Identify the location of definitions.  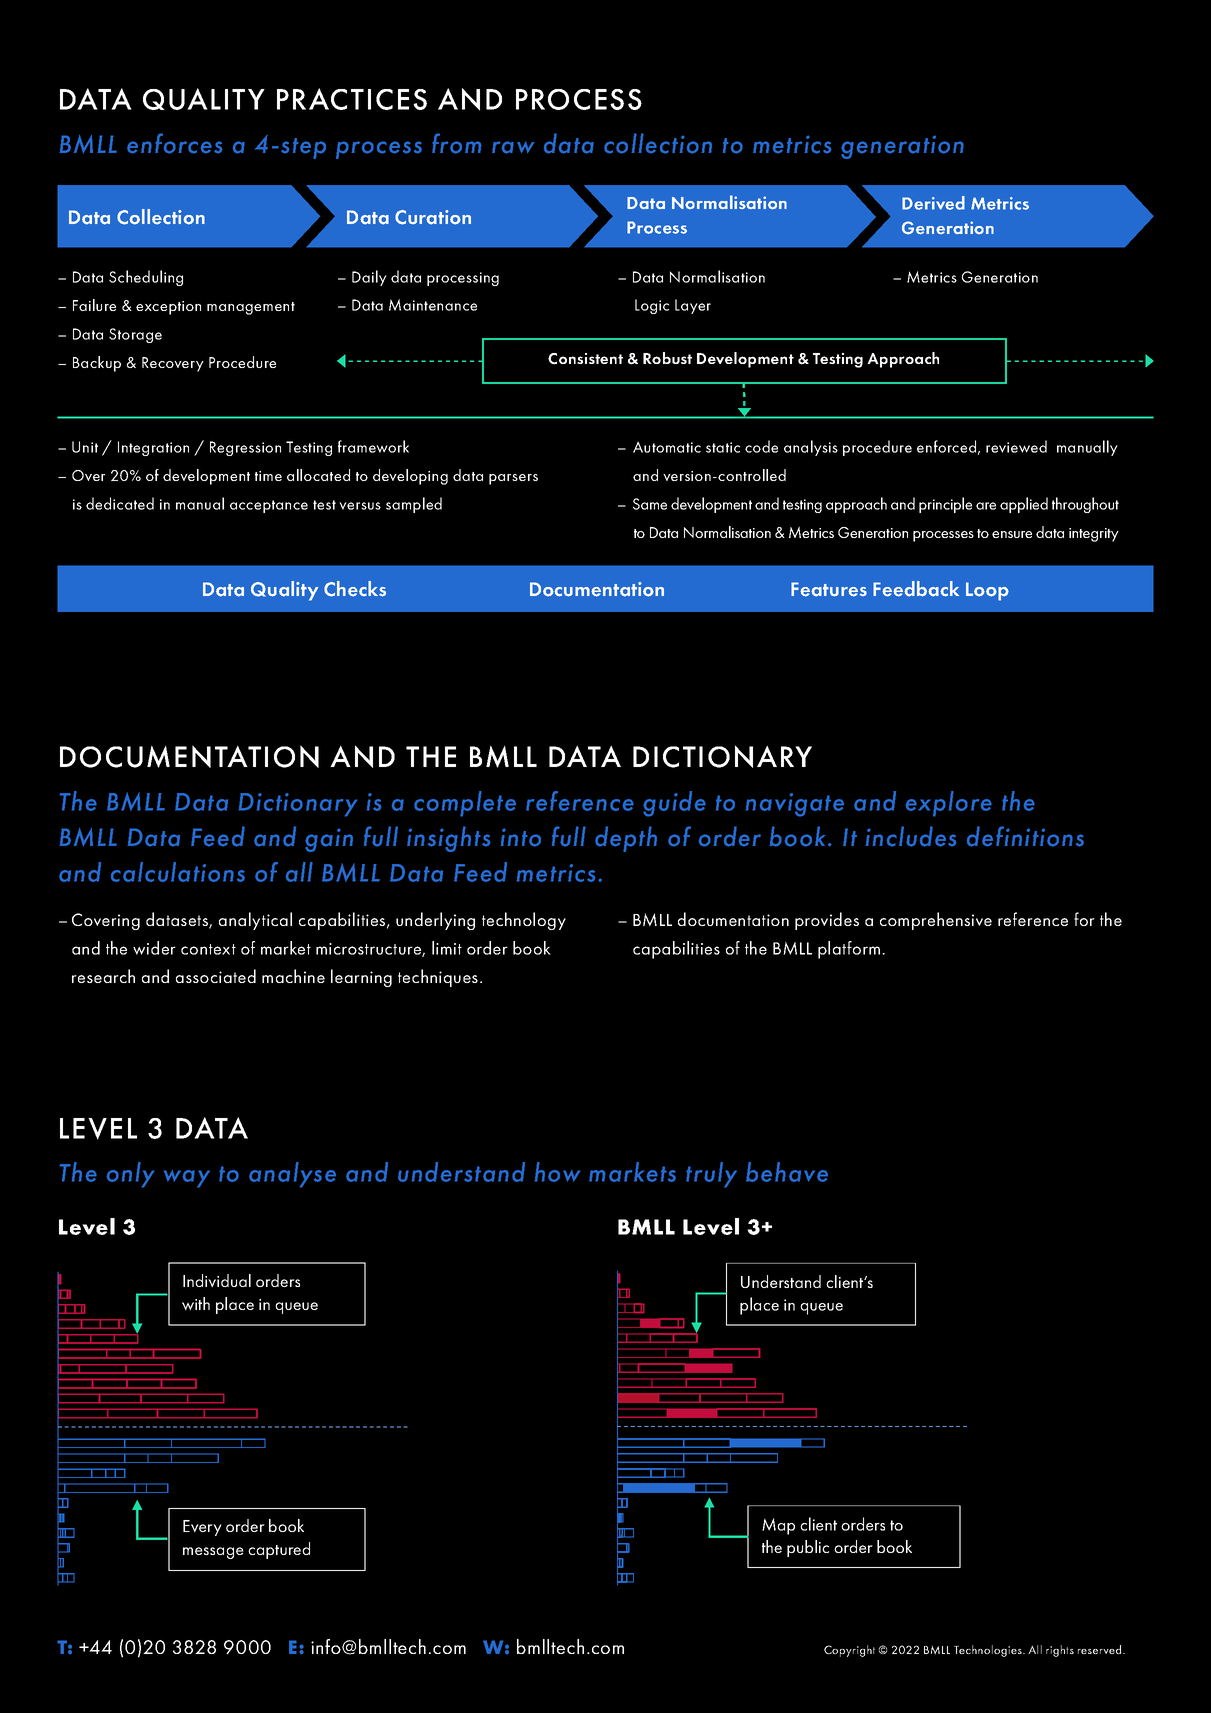
(1025, 836).
